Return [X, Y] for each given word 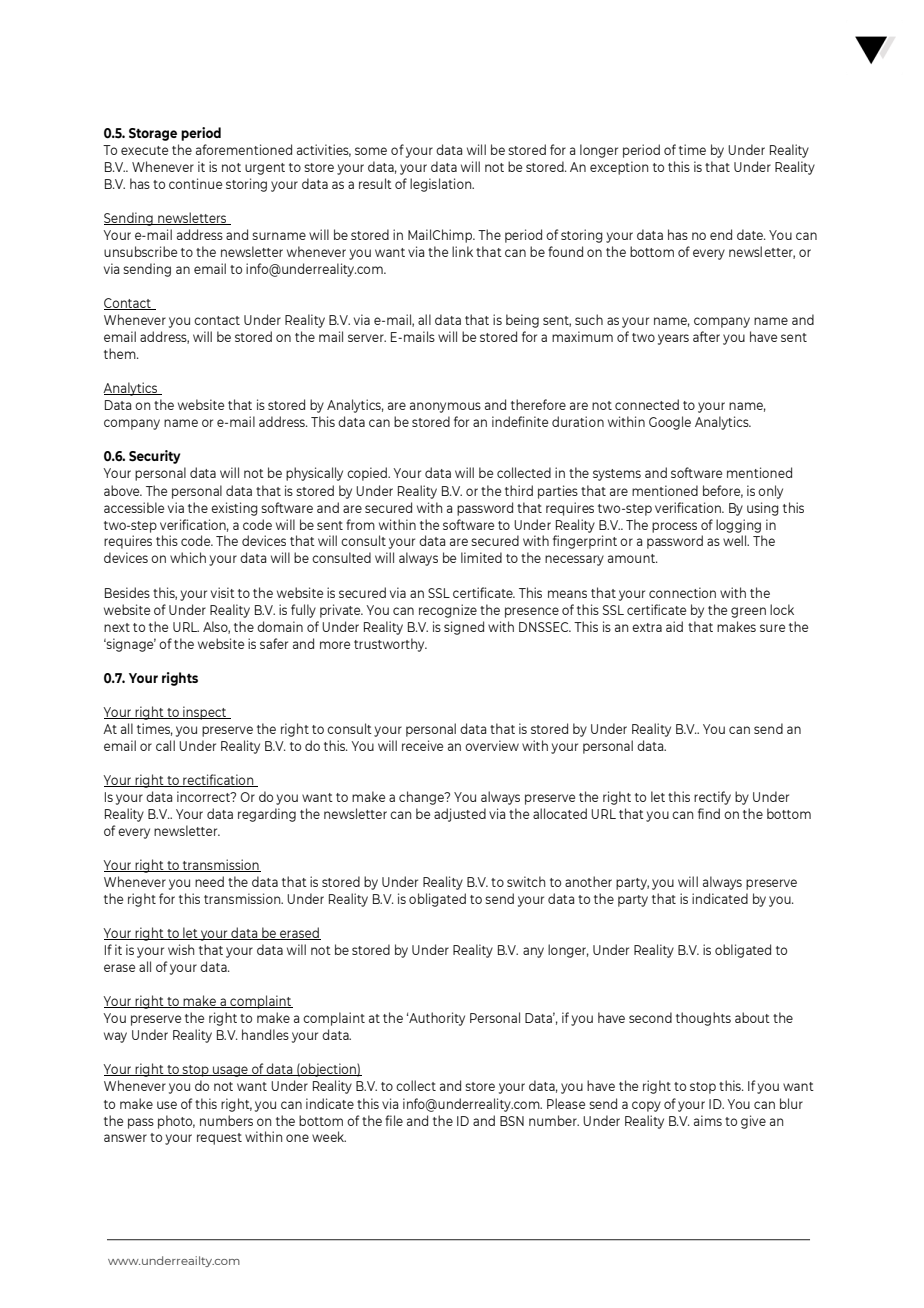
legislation [442, 185]
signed [464, 628]
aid [674, 626]
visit [223, 592]
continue [195, 183]
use [167, 1105]
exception [619, 168]
